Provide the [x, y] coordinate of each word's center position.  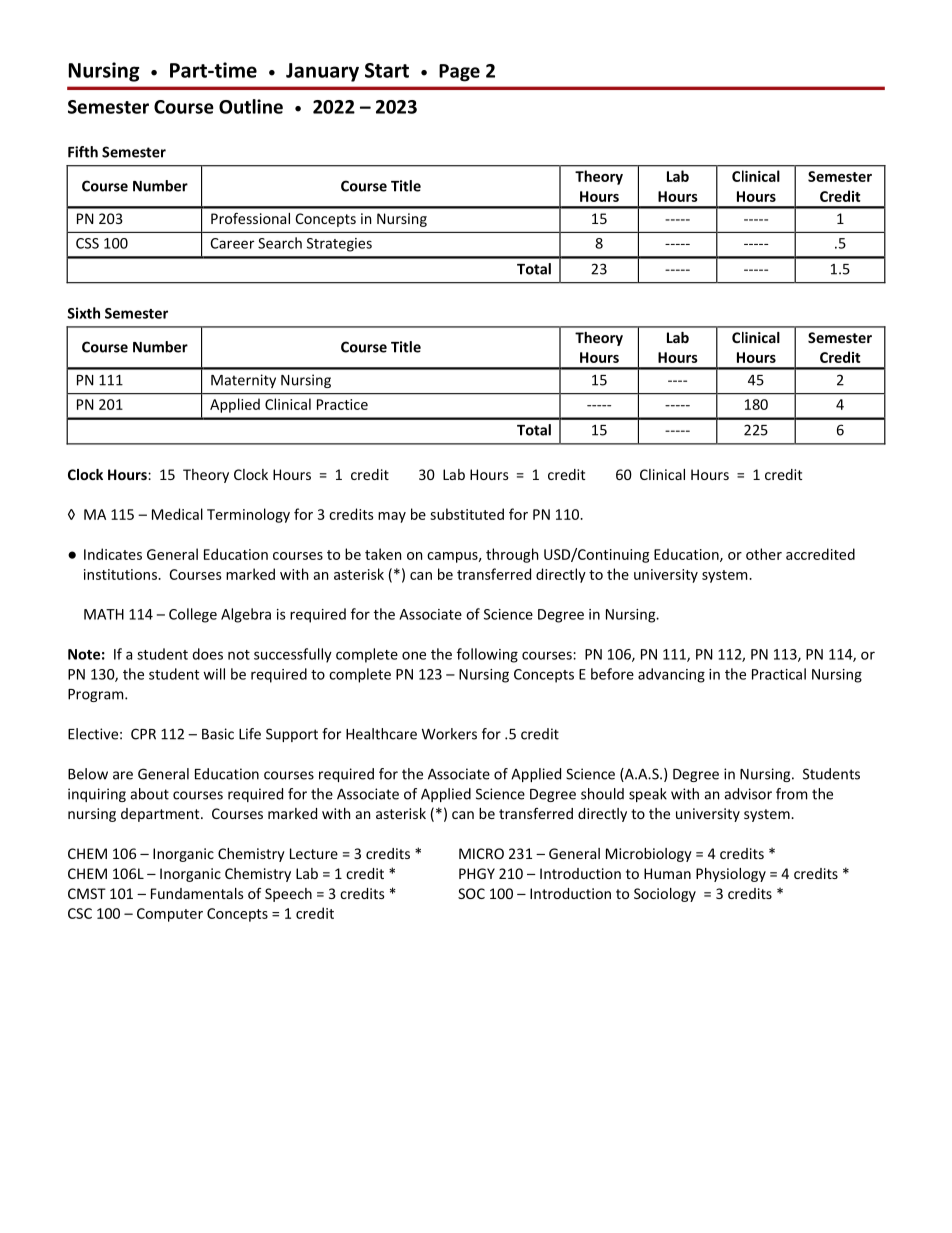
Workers [449, 734]
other [764, 554]
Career [232, 243]
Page [459, 73]
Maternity [243, 381]
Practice [342, 404]
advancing [671, 675]
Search [280, 243]
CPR [143, 734]
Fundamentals [197, 893]
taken [383, 554]
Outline [251, 106]
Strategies [339, 245]
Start [387, 70]
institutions [121, 574]
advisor [748, 794]
